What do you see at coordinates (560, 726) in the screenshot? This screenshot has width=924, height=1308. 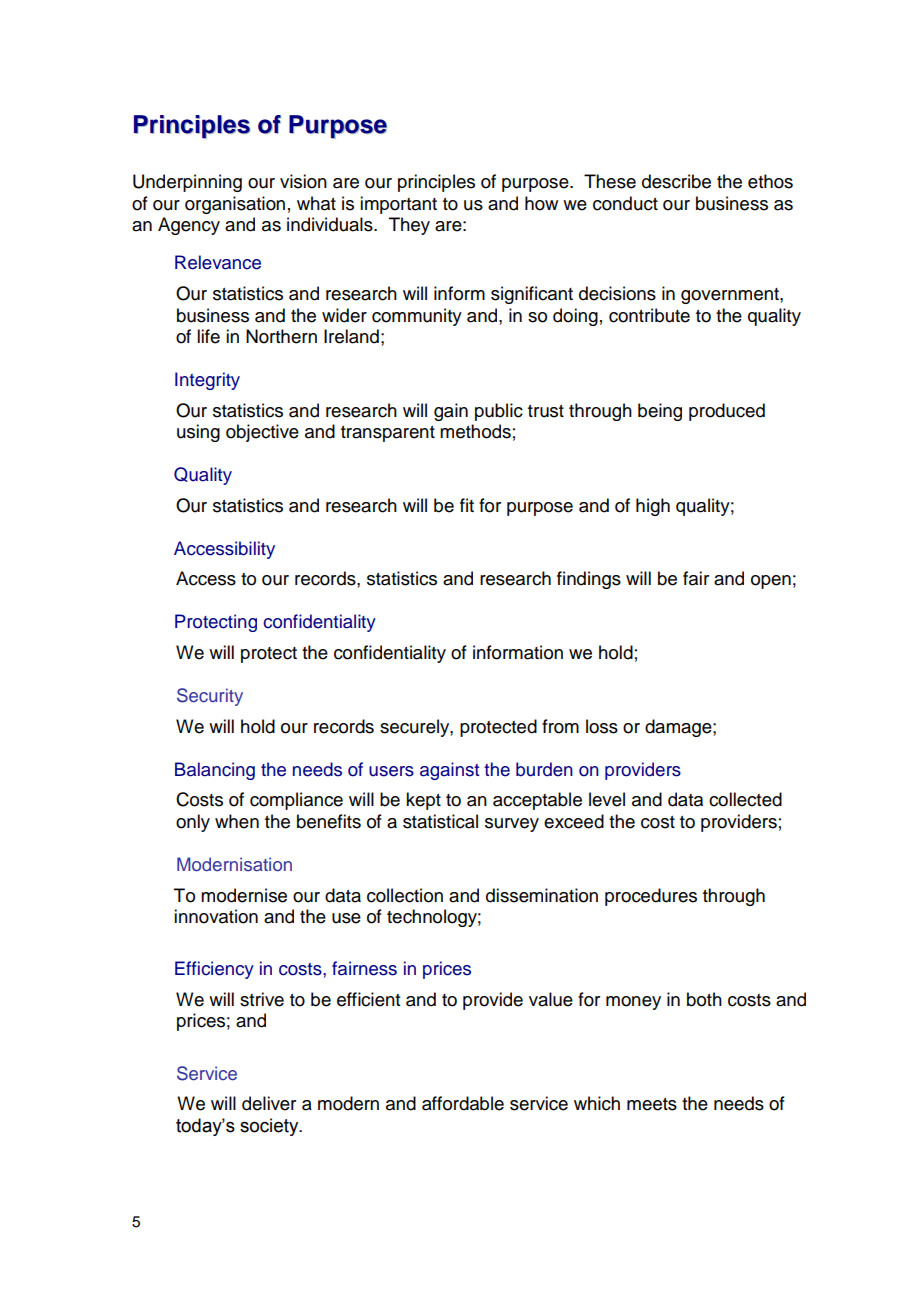 I see `from` at bounding box center [560, 726].
